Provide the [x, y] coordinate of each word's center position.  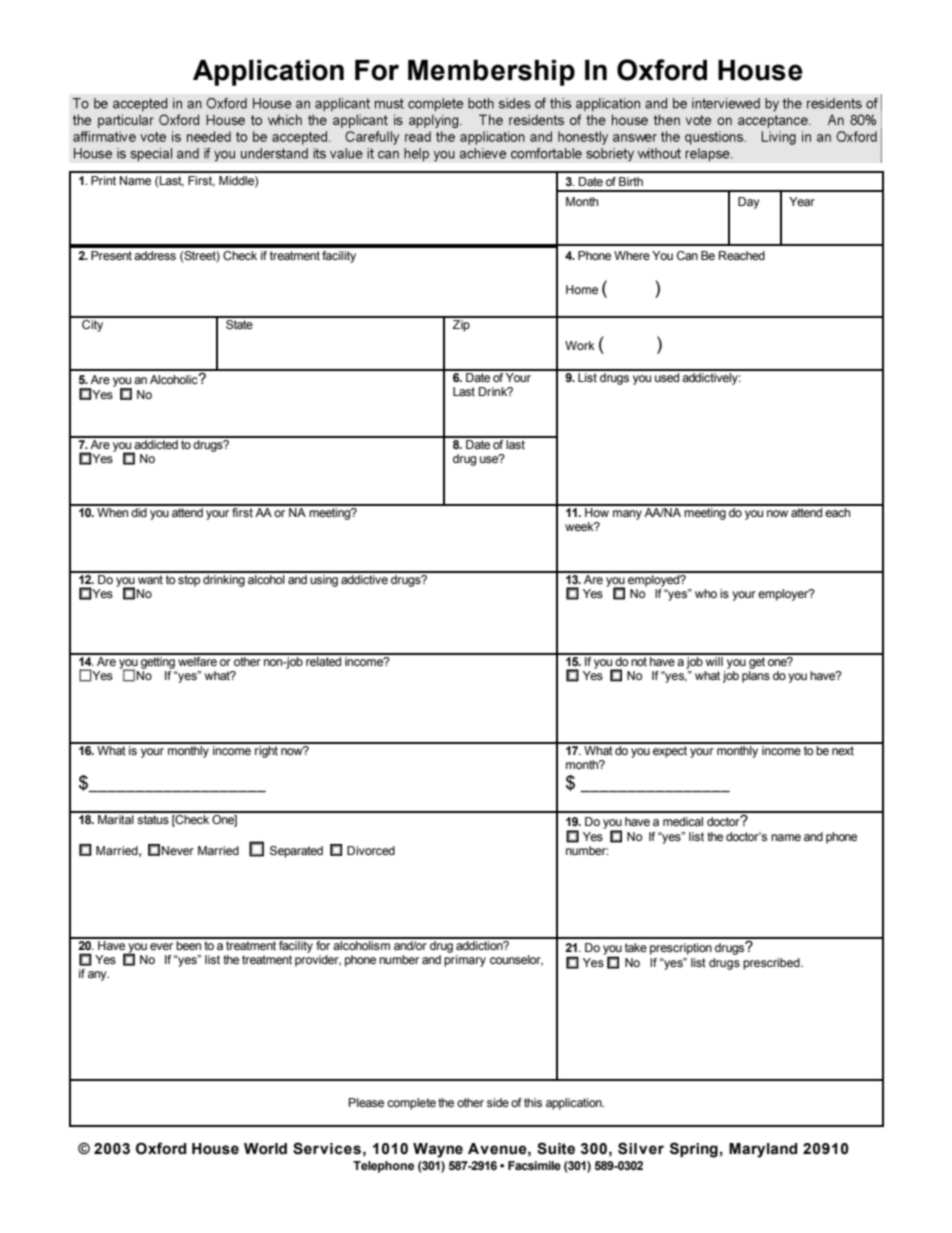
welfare [197, 660]
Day [749, 203]
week [580, 526]
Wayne [438, 1150]
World [265, 1149]
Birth [631, 181]
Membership [491, 73]
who [706, 593]
